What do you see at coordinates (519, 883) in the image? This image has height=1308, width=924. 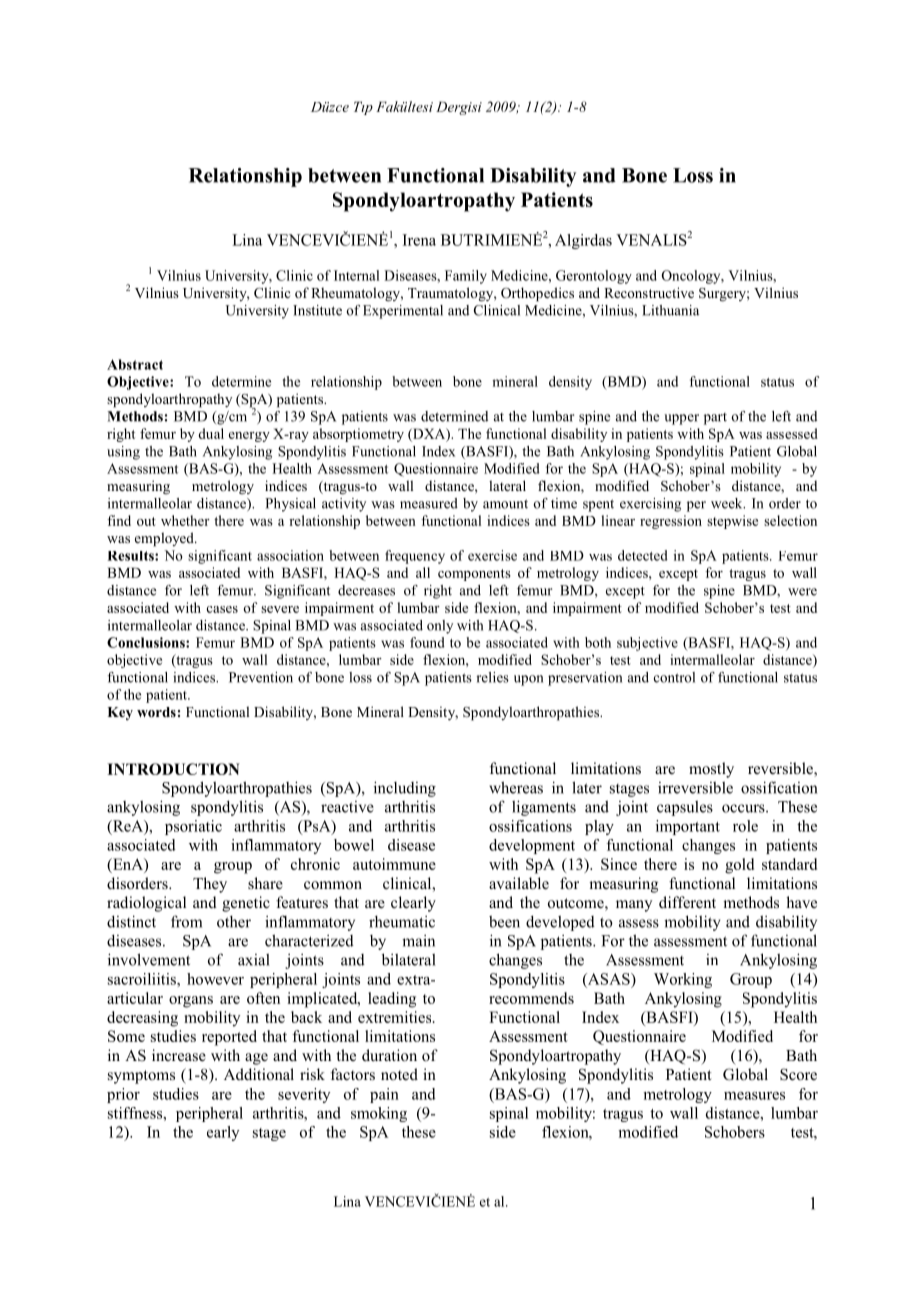 I see `available` at bounding box center [519, 883].
